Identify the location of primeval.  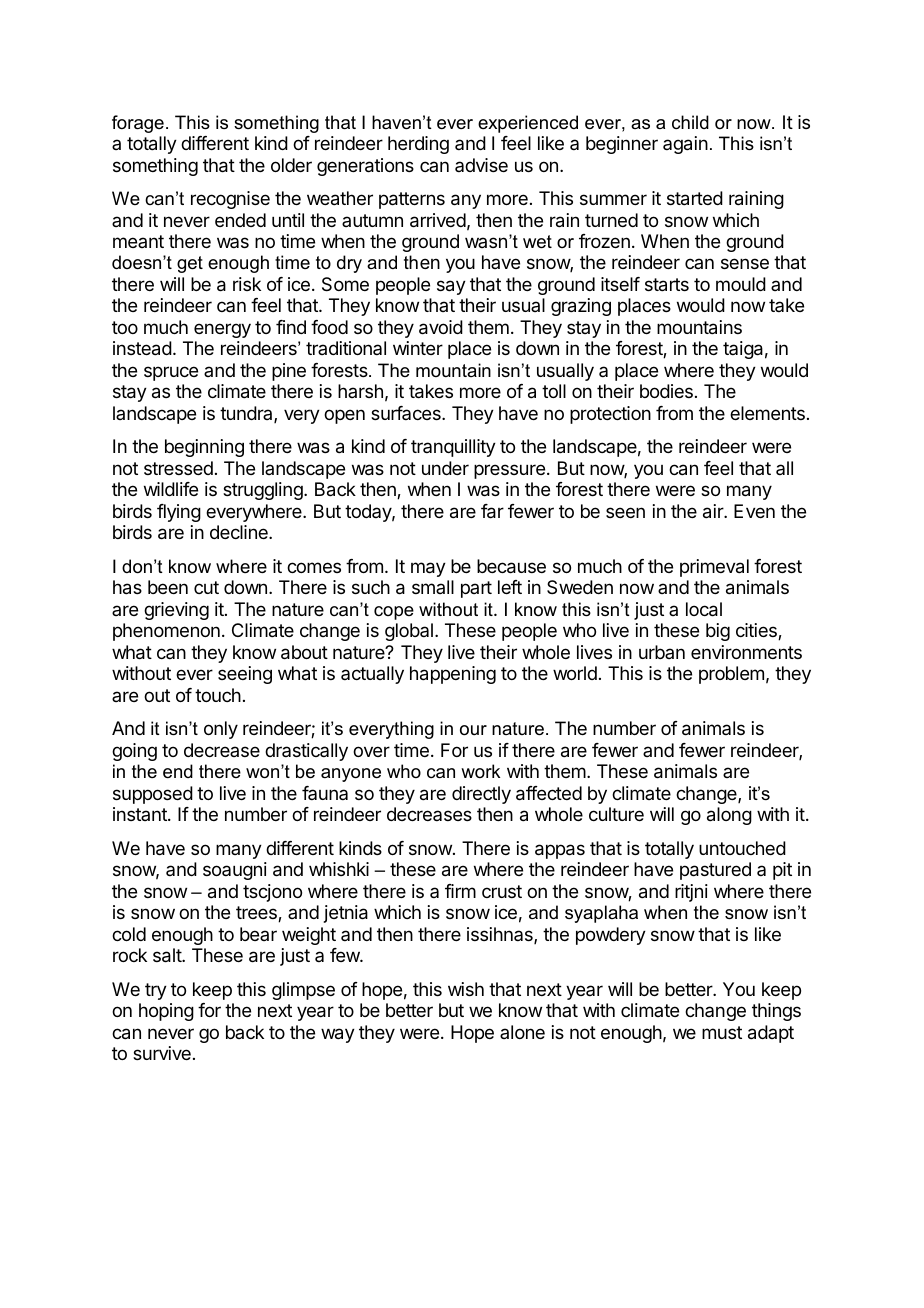
(714, 568).
